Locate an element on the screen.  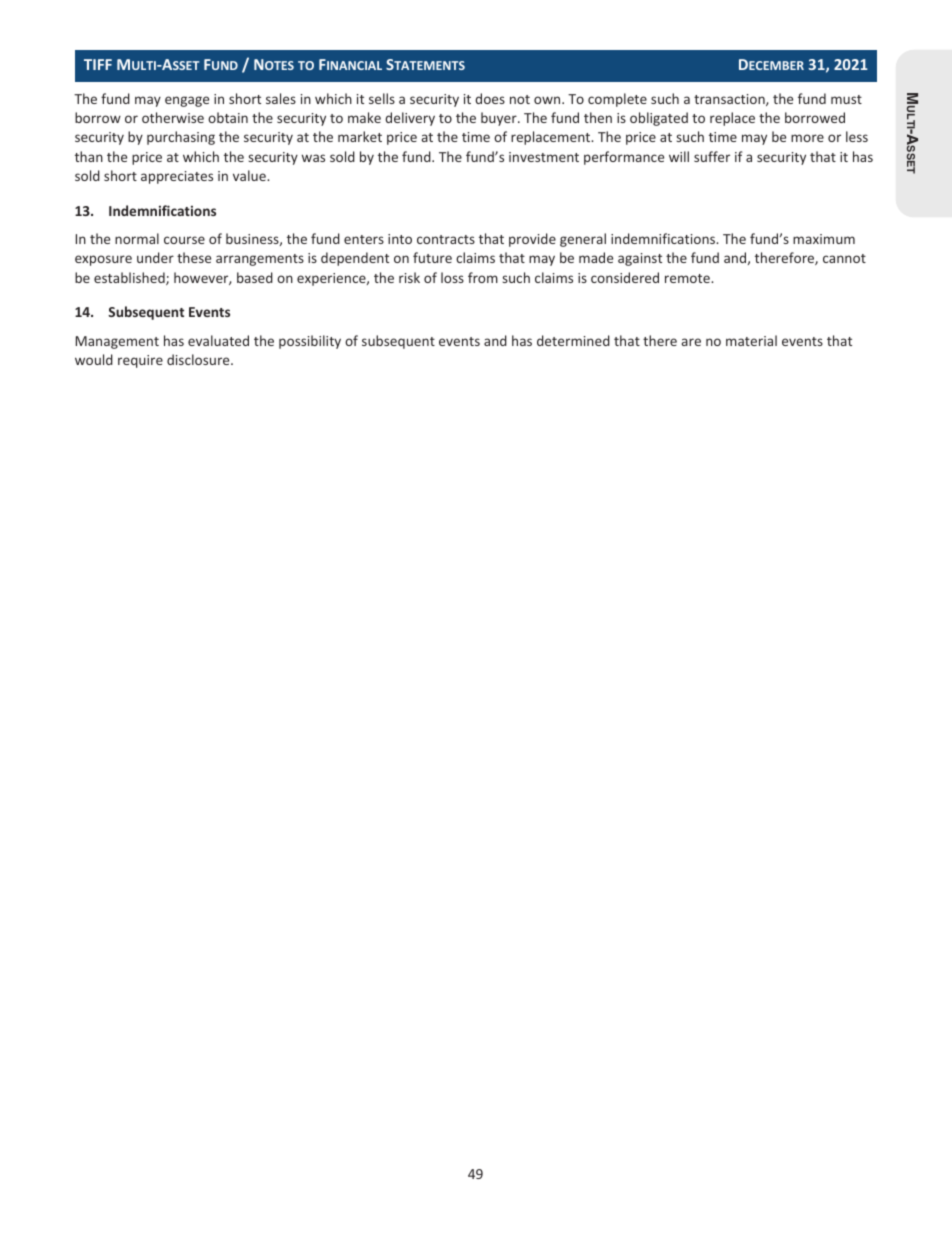
does is located at coordinates (490, 98).
